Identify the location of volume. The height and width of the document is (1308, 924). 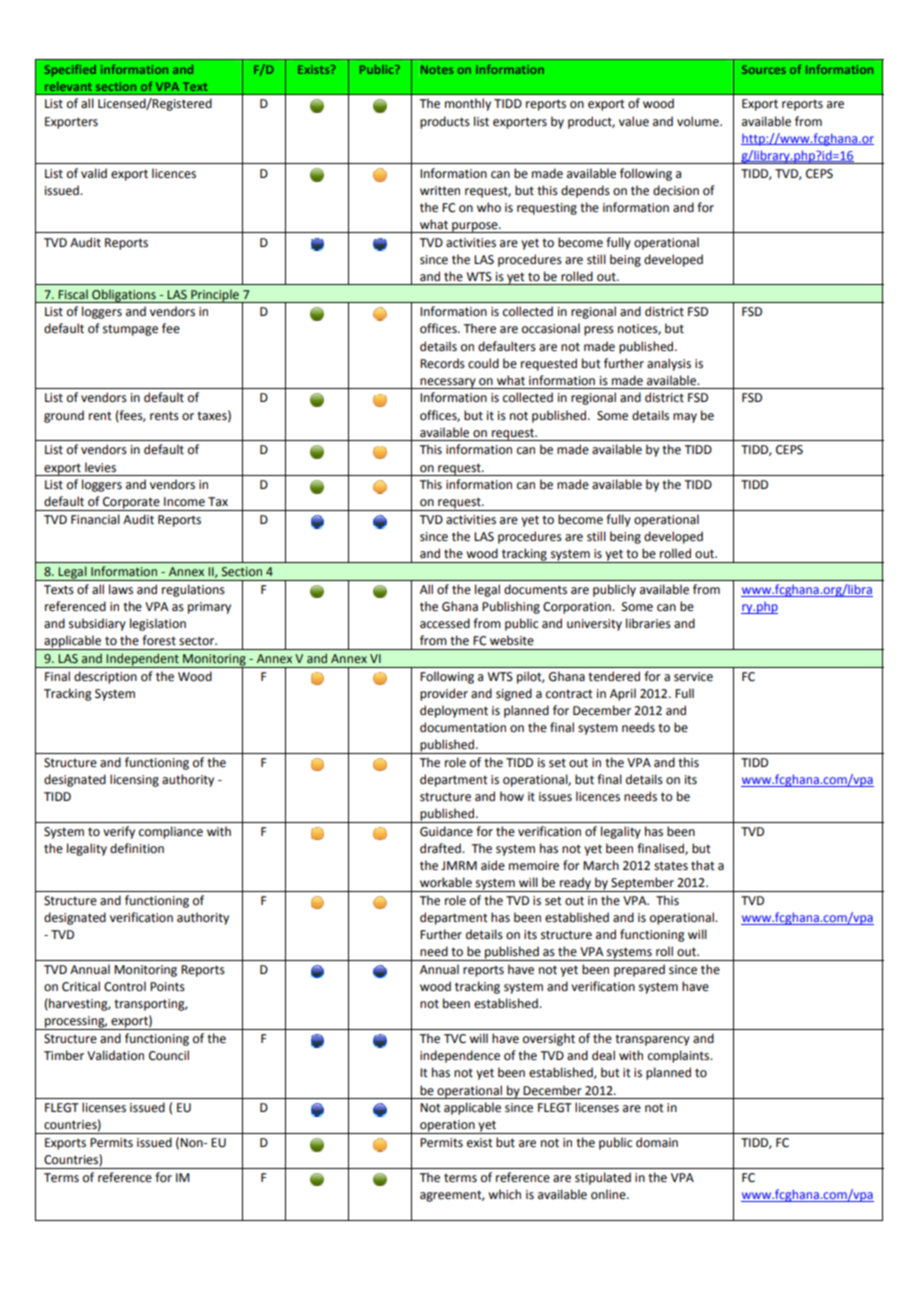
(699, 121).
